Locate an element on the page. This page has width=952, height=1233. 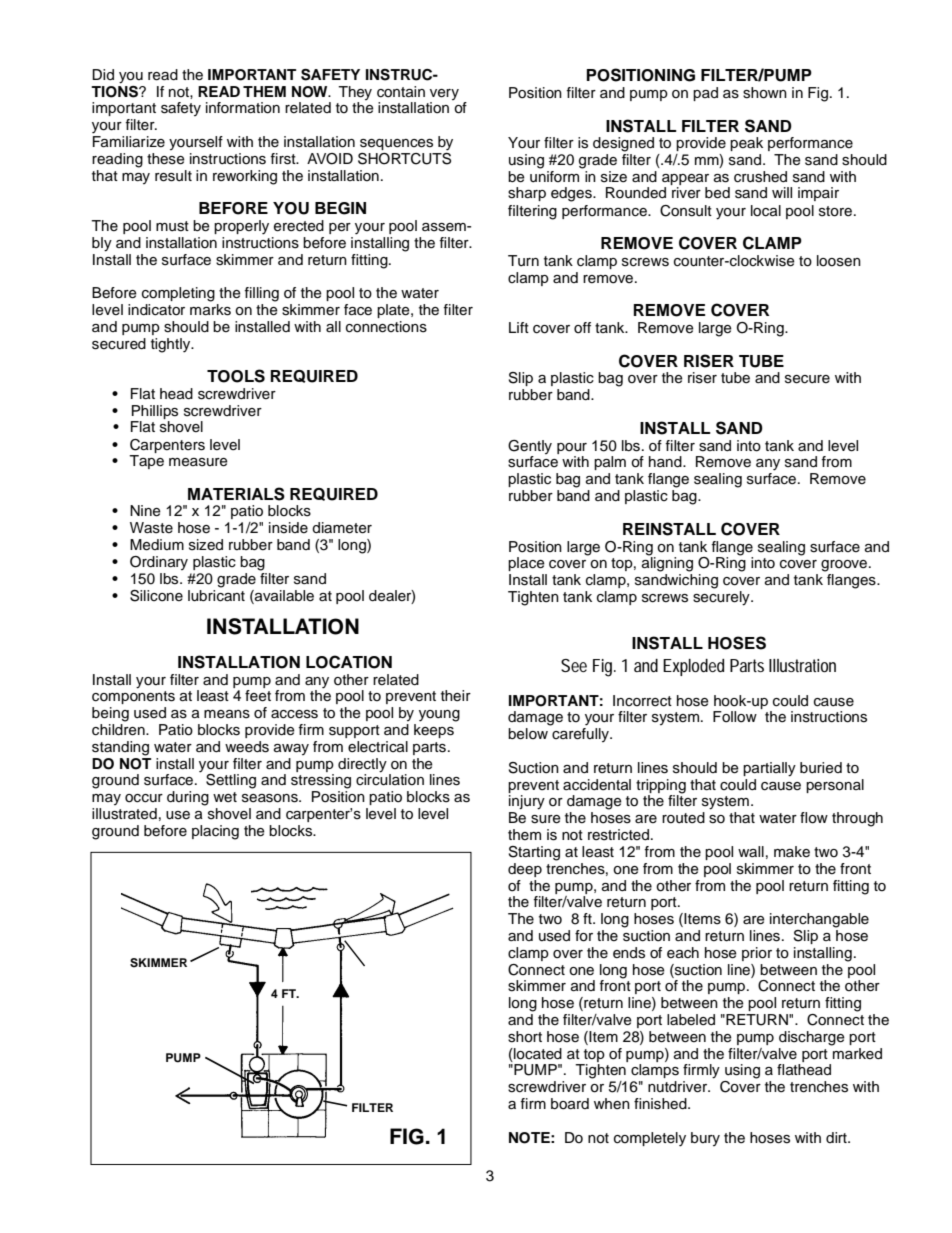
bury is located at coordinates (705, 1139).
